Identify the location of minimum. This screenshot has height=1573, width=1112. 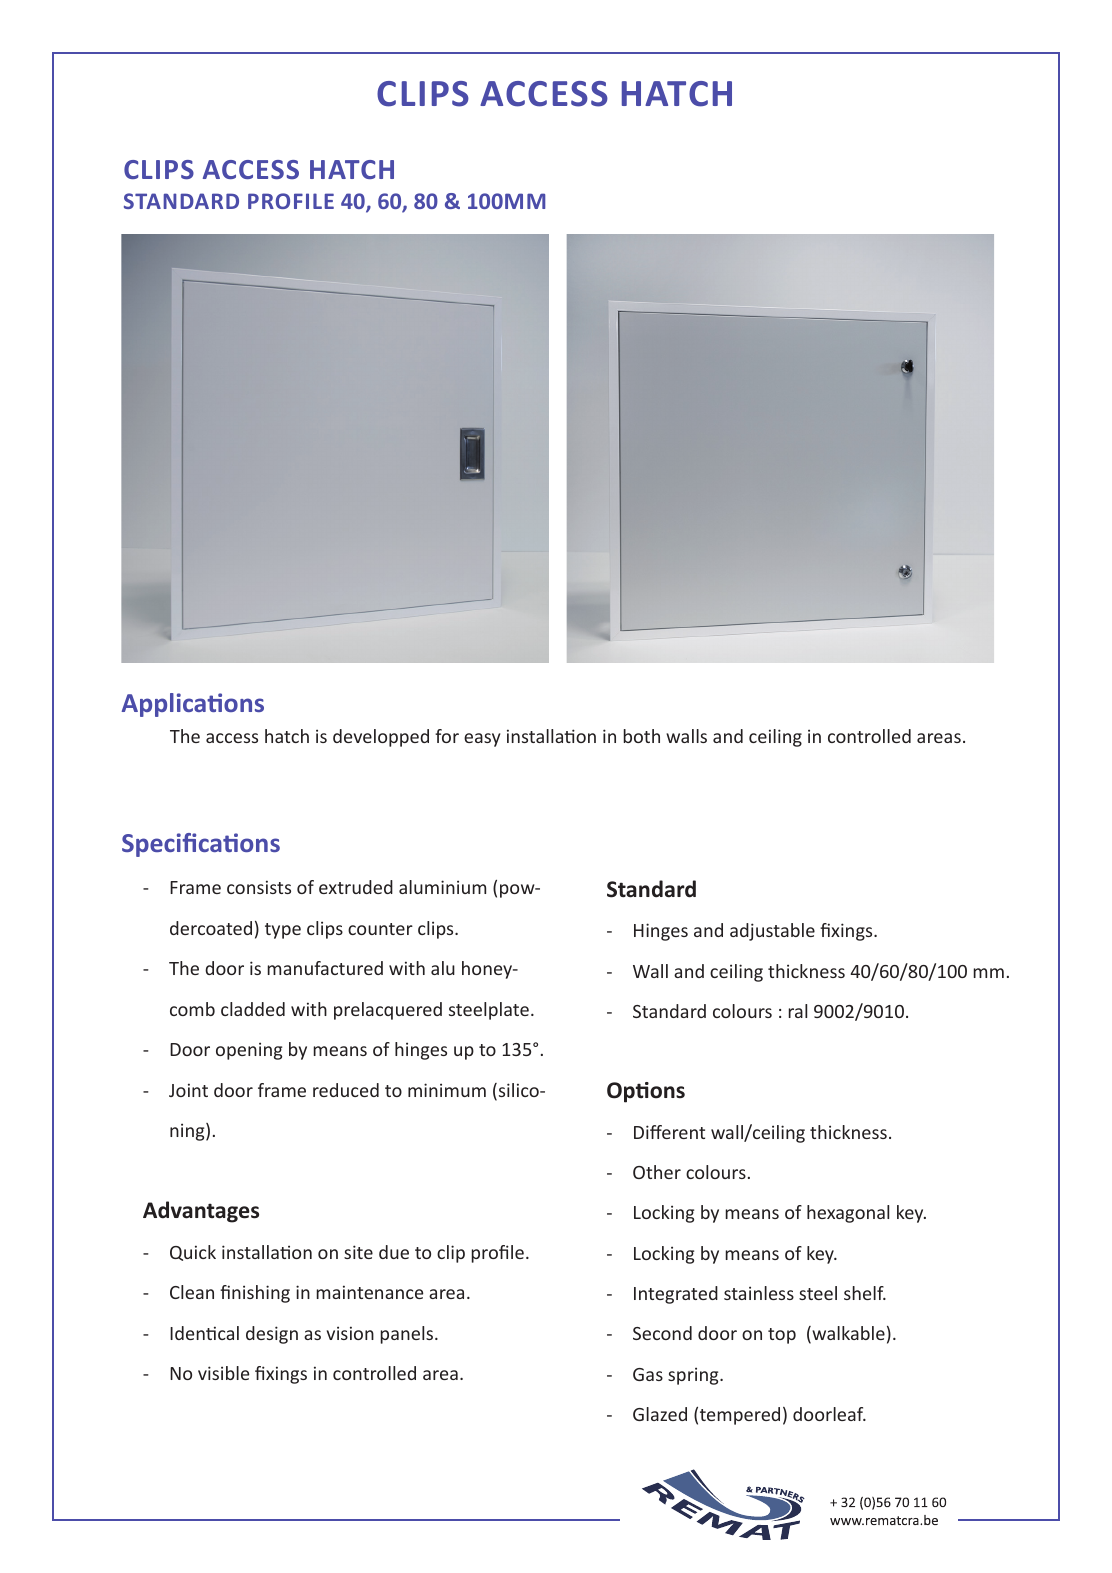
(447, 1090).
